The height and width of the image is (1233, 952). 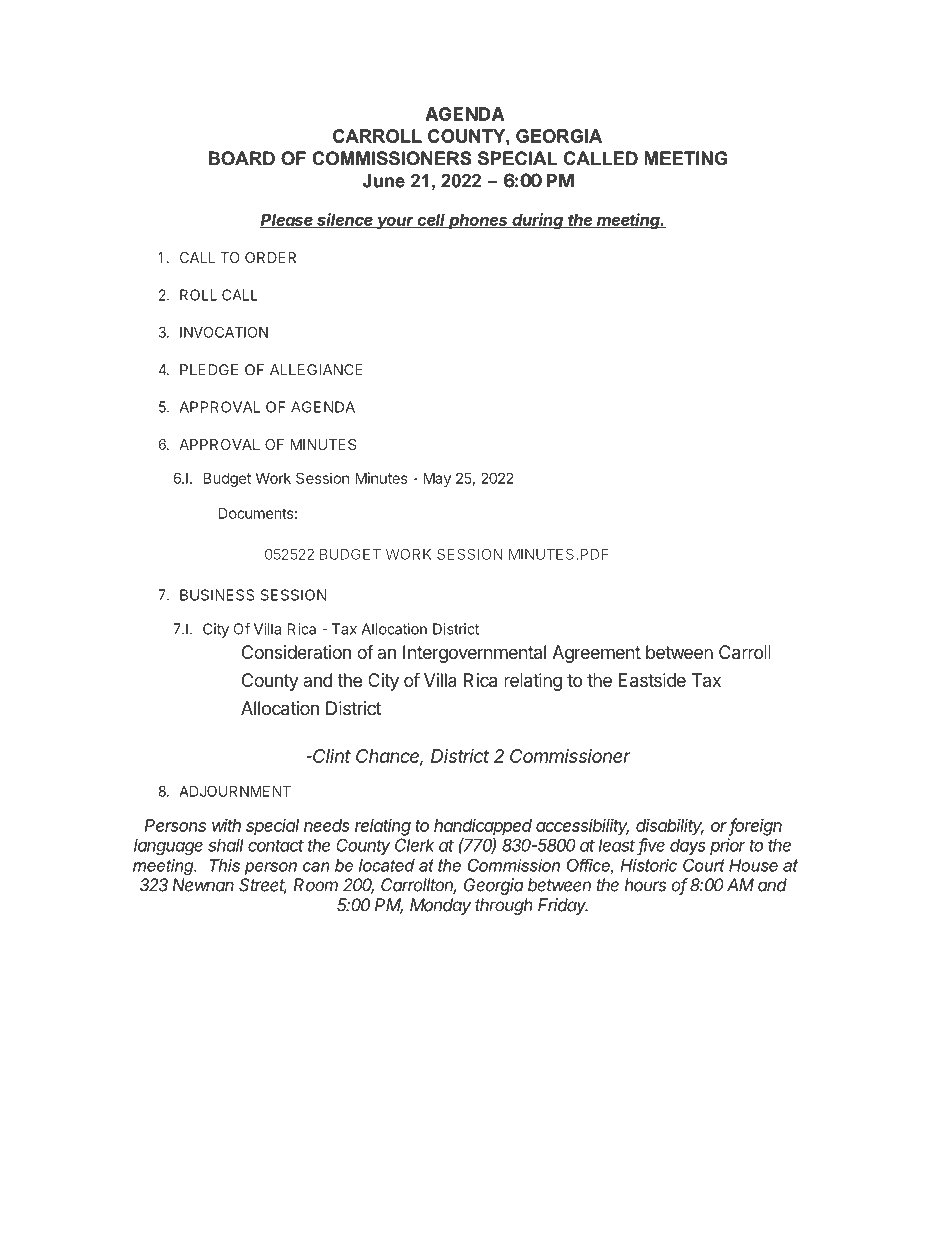 I want to click on INVOCATION, so click(x=224, y=332).
